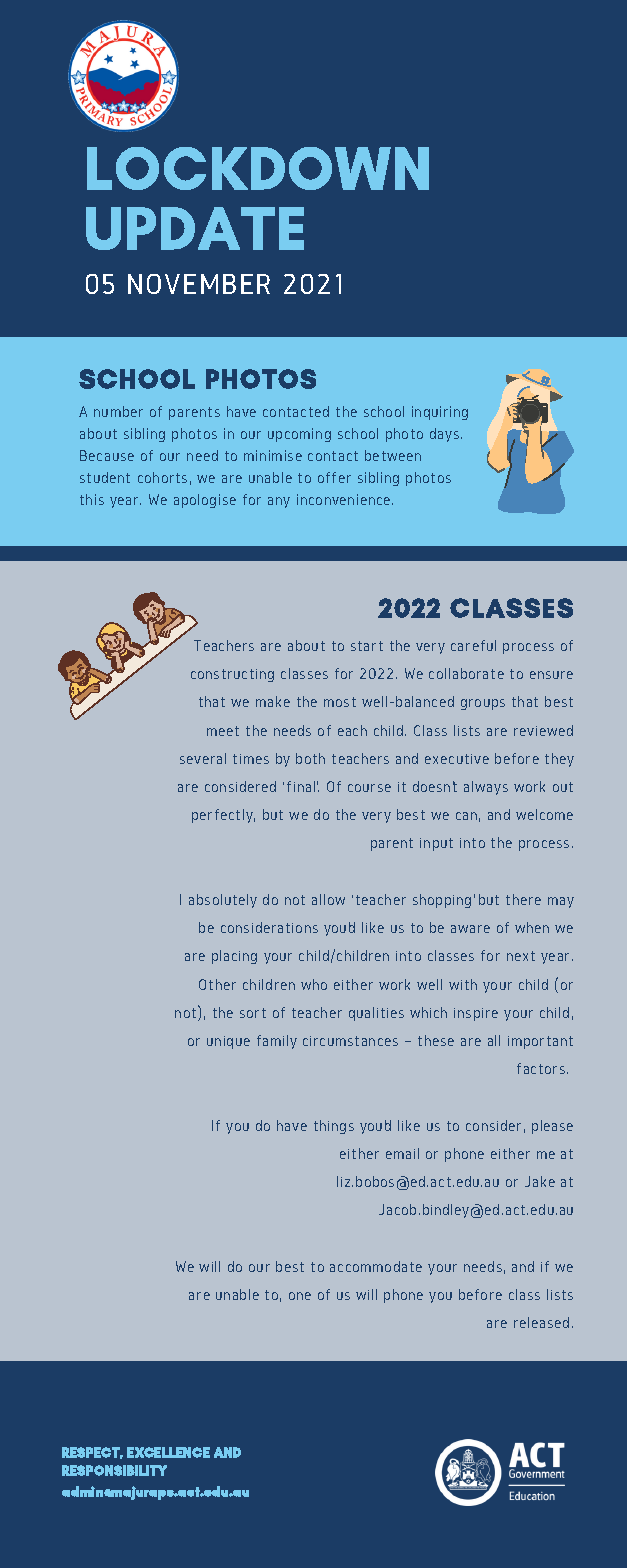 This page has height=1568, width=627. What do you see at coordinates (203, 758) in the page?
I see `several` at bounding box center [203, 758].
